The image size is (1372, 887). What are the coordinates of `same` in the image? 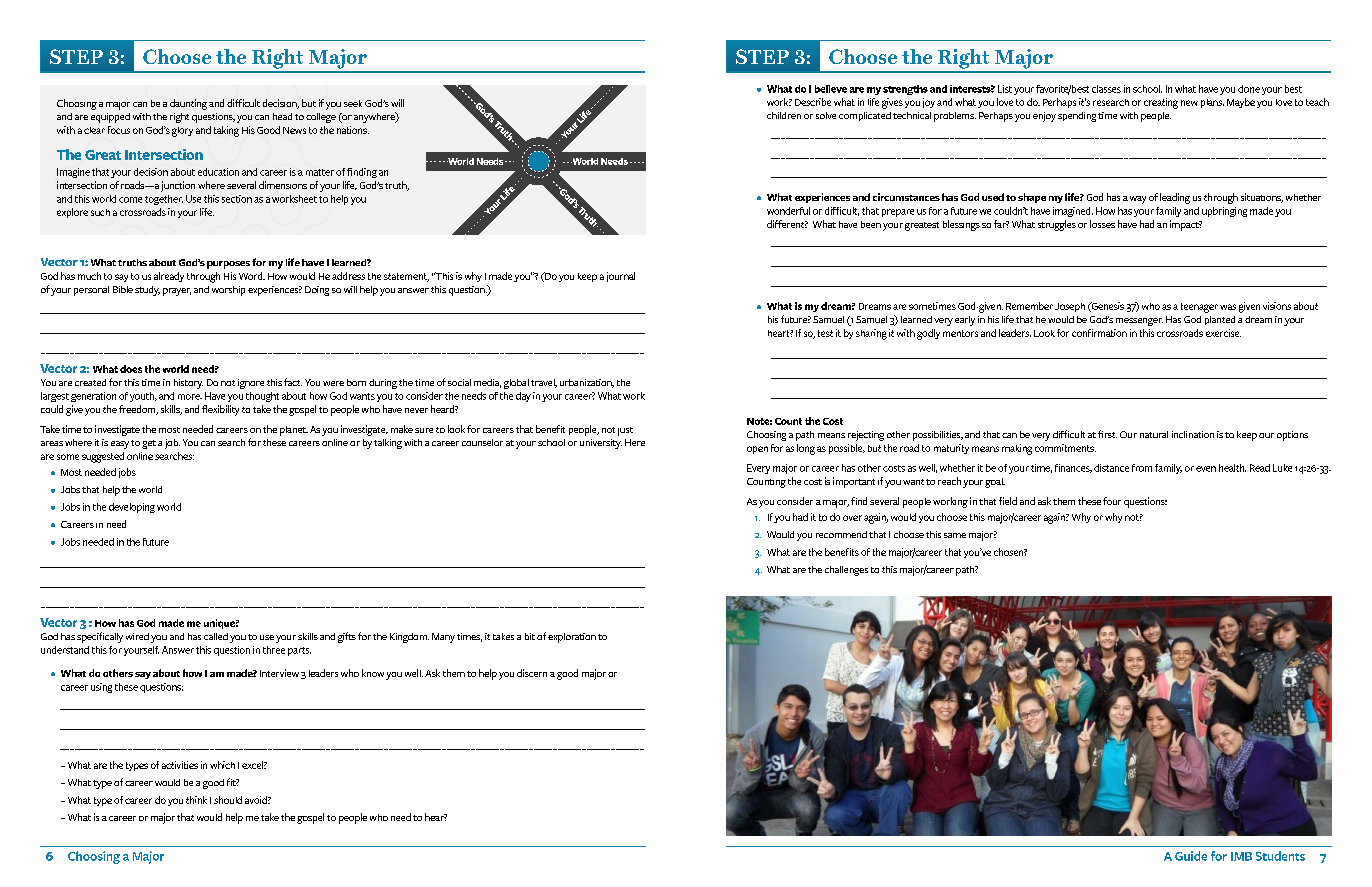 It's located at (955, 535).
